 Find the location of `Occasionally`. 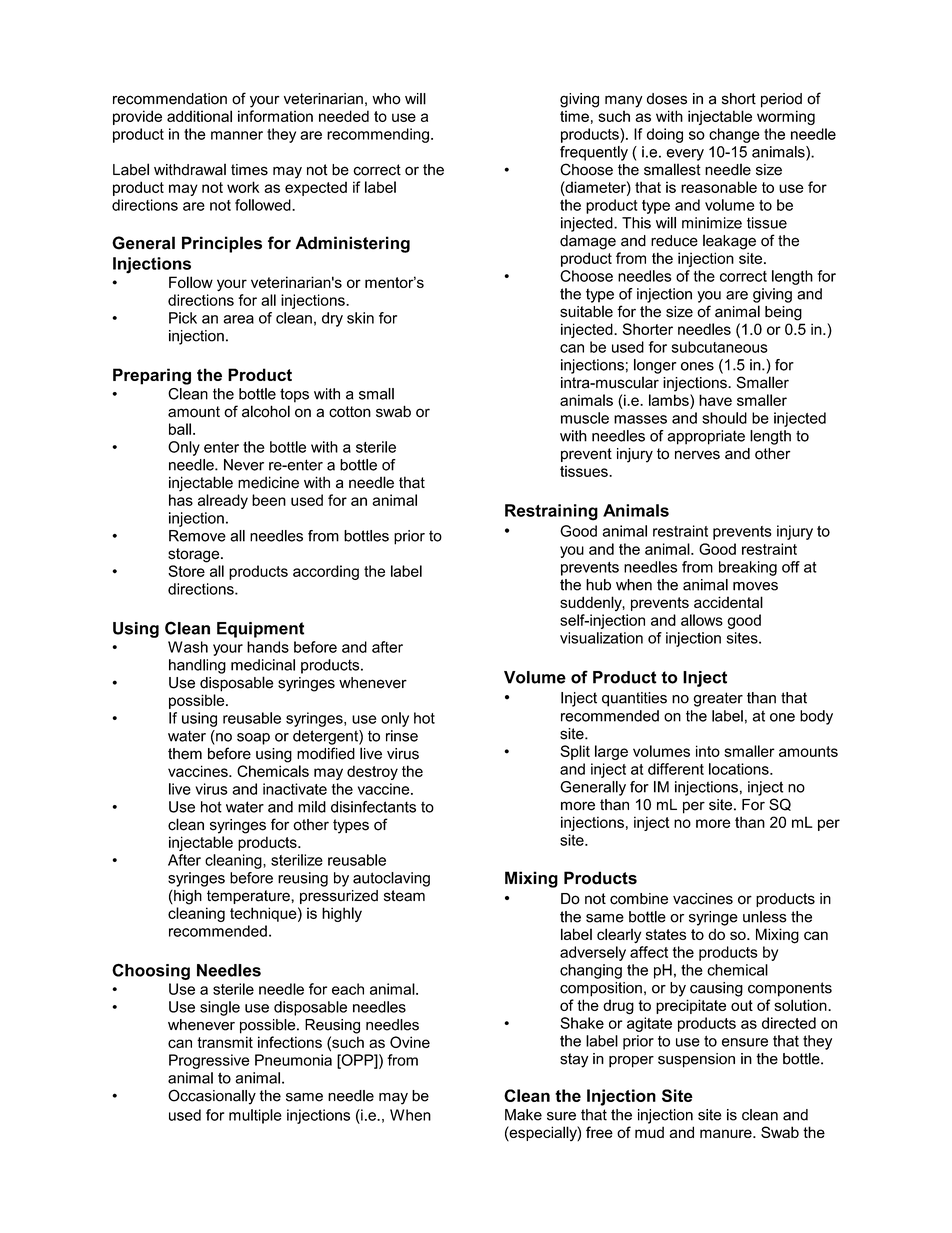

Occasionally is located at coordinates (212, 1097).
